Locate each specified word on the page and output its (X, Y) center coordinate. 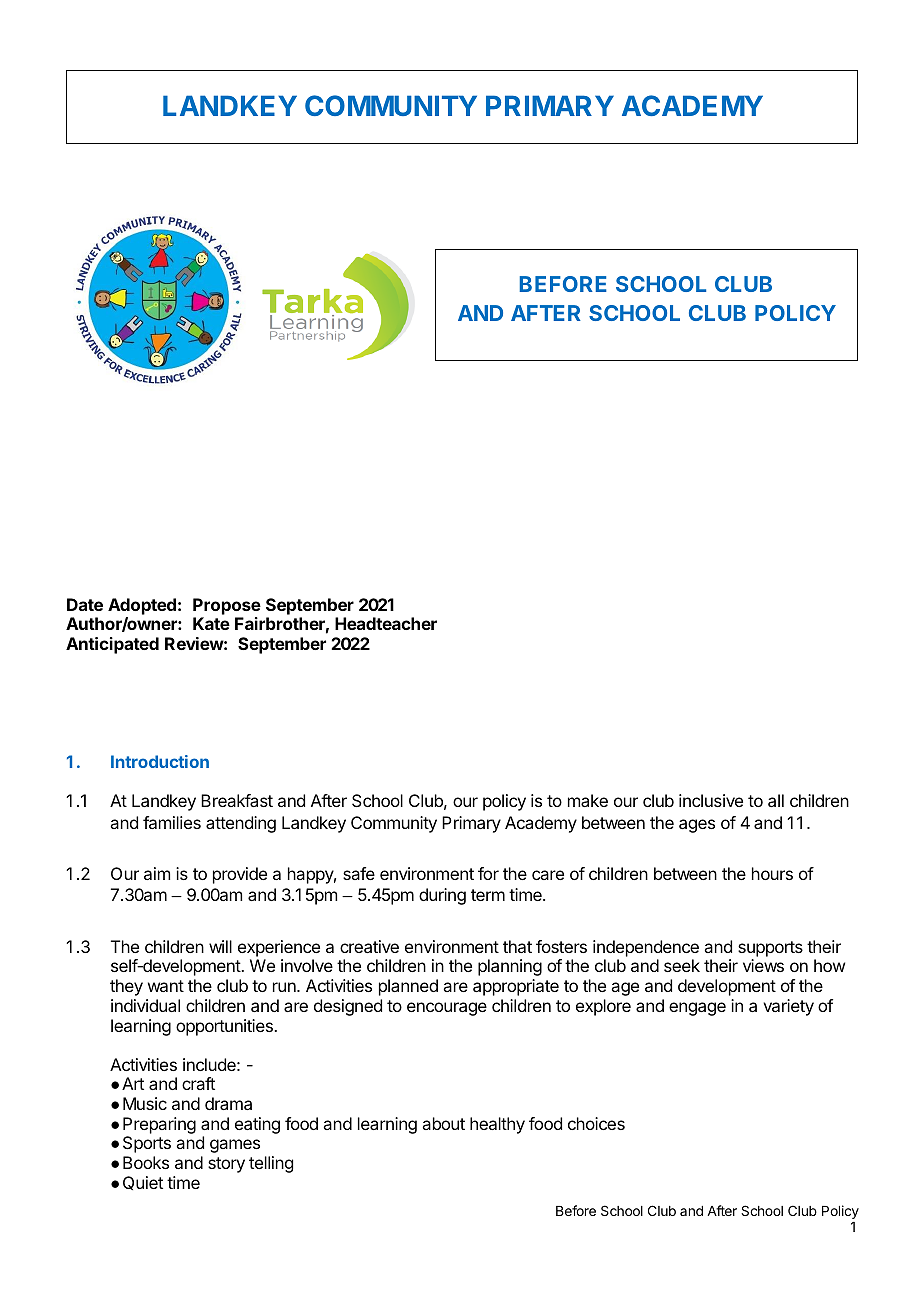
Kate (211, 623)
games (235, 1146)
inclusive (711, 800)
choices (596, 1123)
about (443, 1123)
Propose (227, 606)
